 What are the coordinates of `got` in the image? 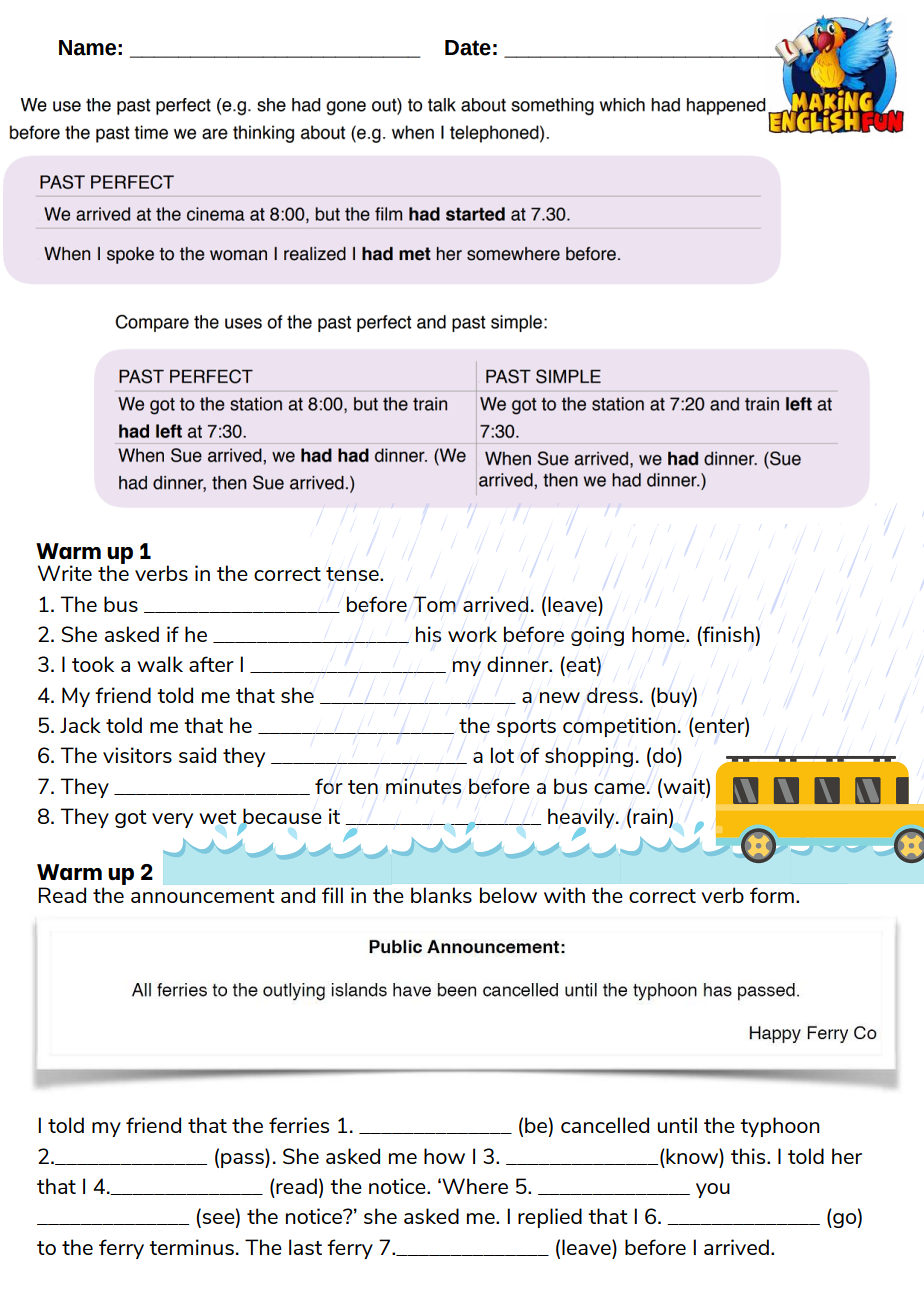 It's located at (131, 819).
